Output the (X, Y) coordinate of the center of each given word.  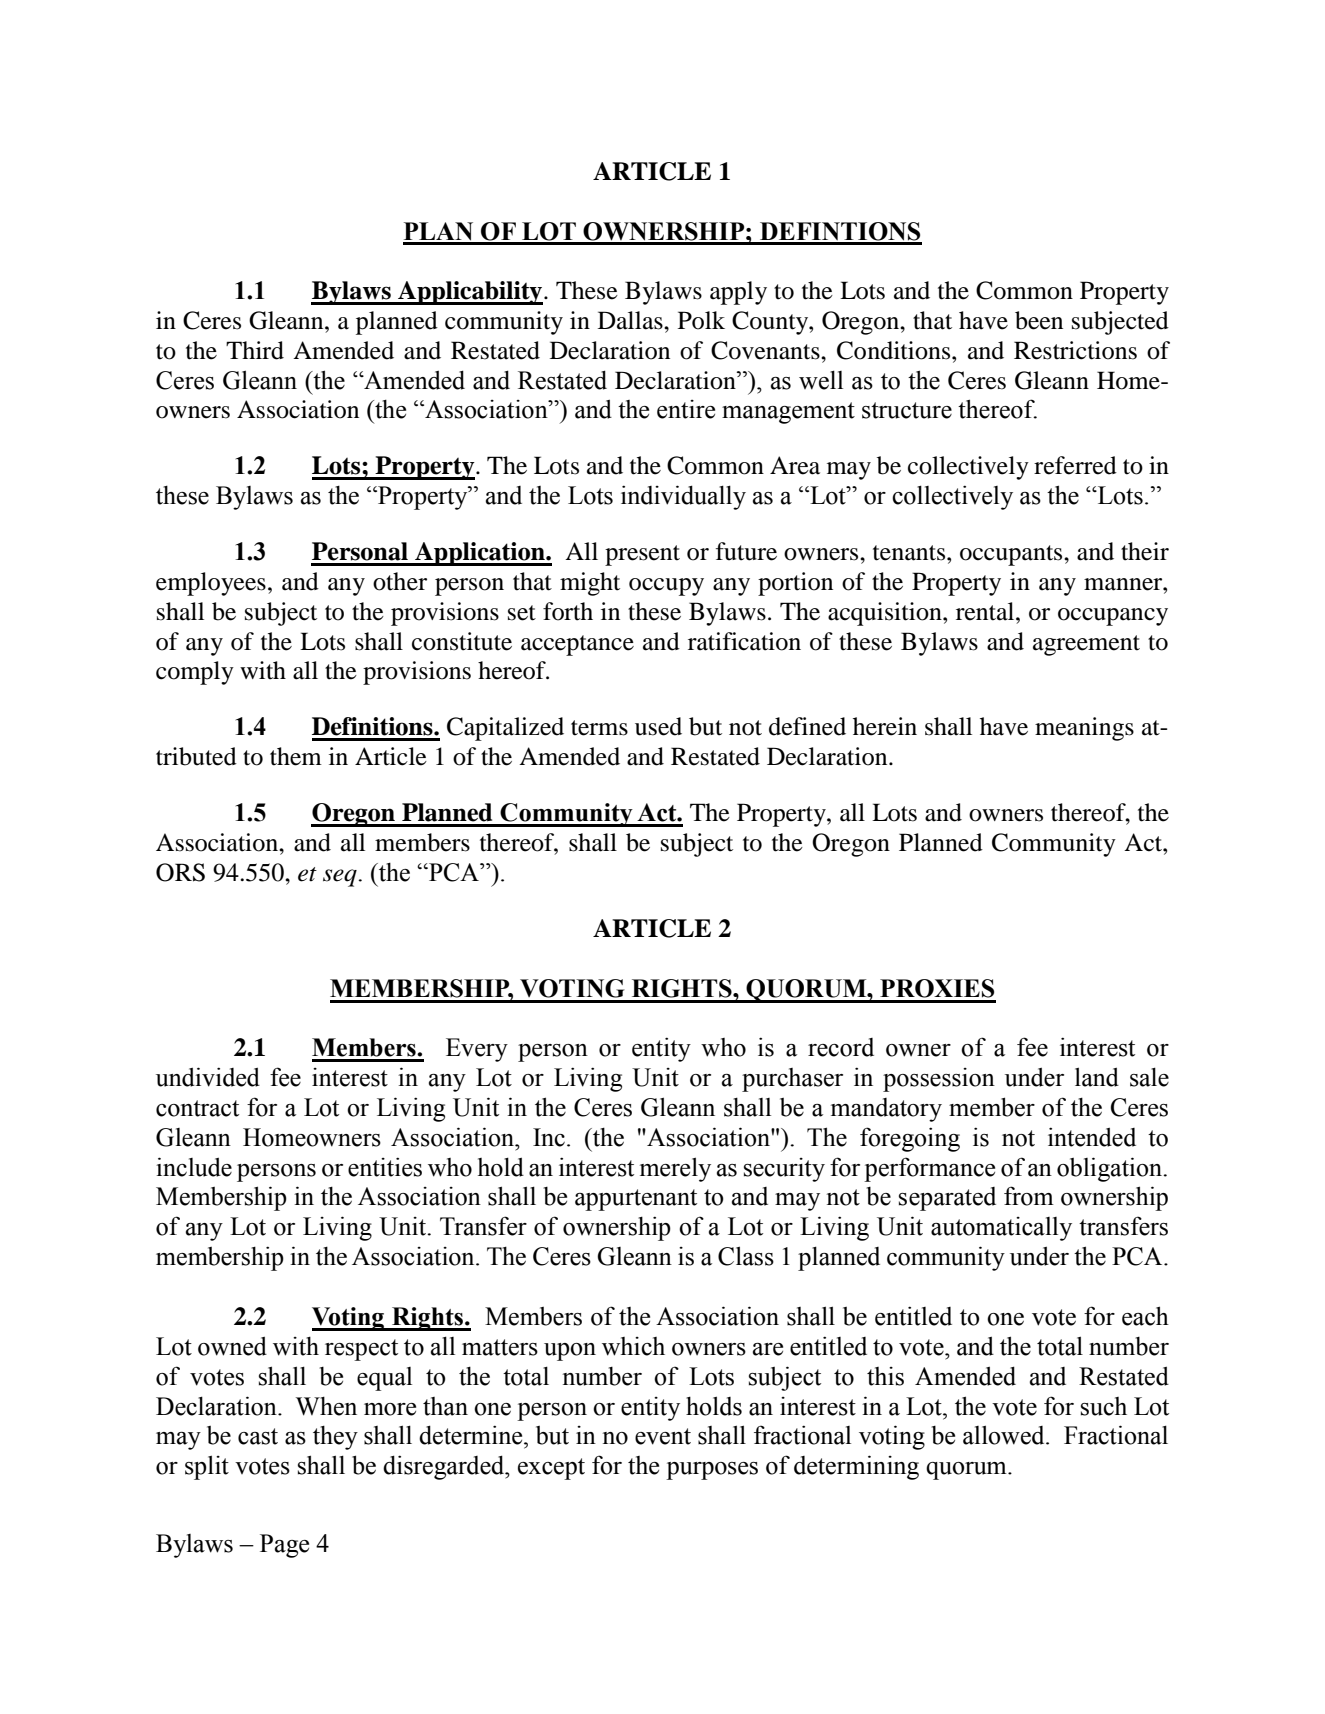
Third (255, 350)
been (1039, 320)
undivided (208, 1077)
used (658, 726)
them (296, 756)
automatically (1001, 1229)
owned (232, 1346)
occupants (1012, 555)
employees (211, 584)
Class (746, 1256)
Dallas (631, 320)
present (642, 555)
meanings (1084, 729)
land (1097, 1077)
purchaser (792, 1080)
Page (284, 1546)
